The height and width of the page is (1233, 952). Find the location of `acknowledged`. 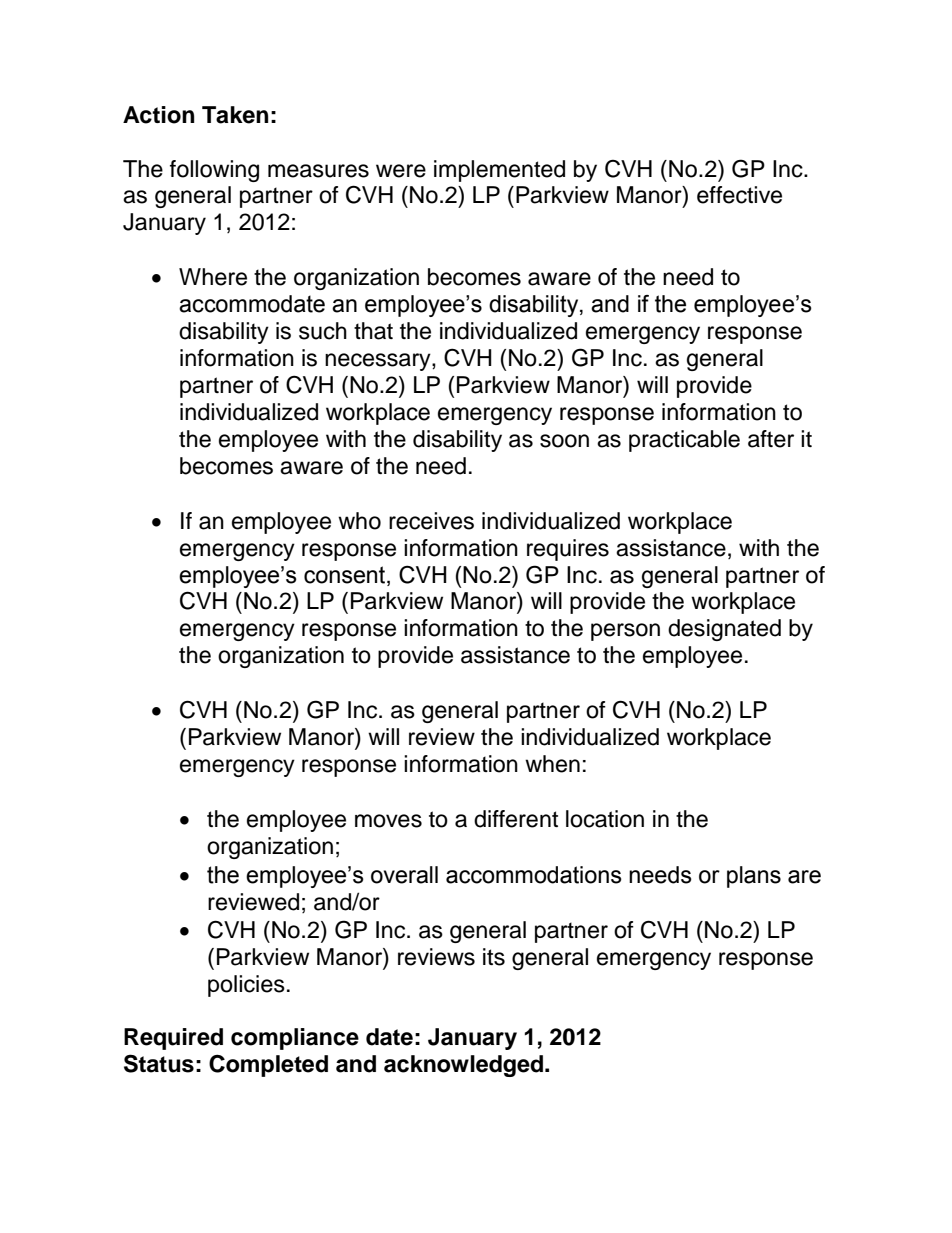

acknowledged is located at coordinates (463, 1066).
